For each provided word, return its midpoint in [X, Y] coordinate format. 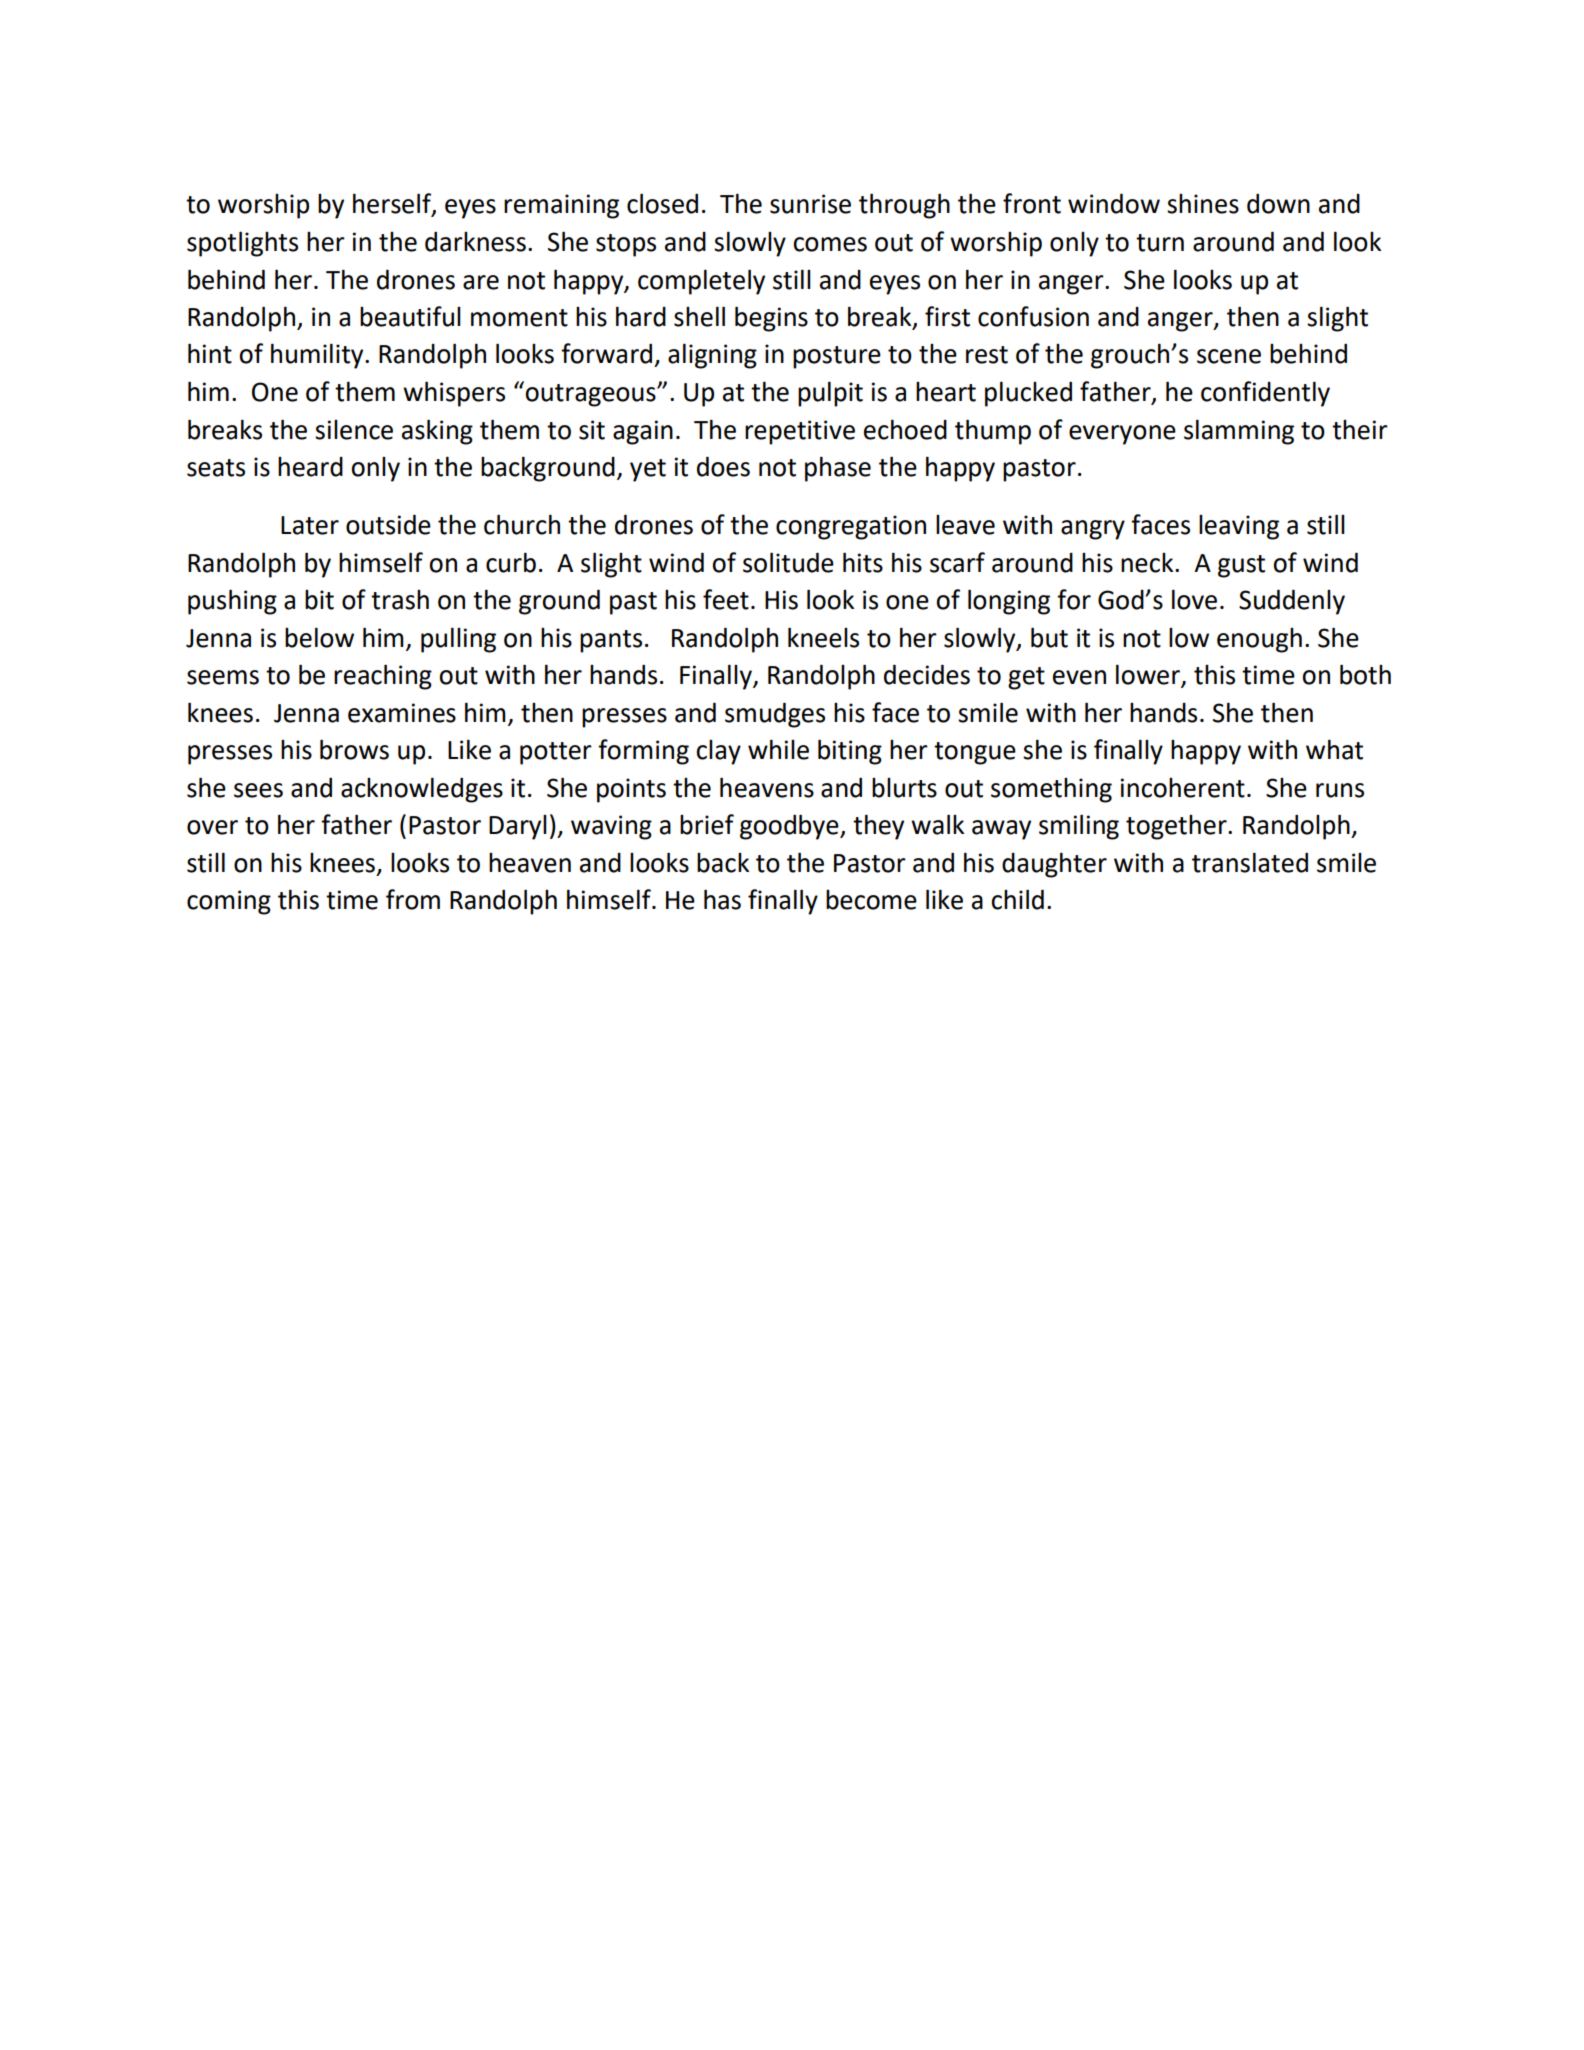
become [871, 900]
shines [1203, 204]
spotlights [242, 244]
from [413, 899]
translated [1250, 862]
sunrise [810, 204]
